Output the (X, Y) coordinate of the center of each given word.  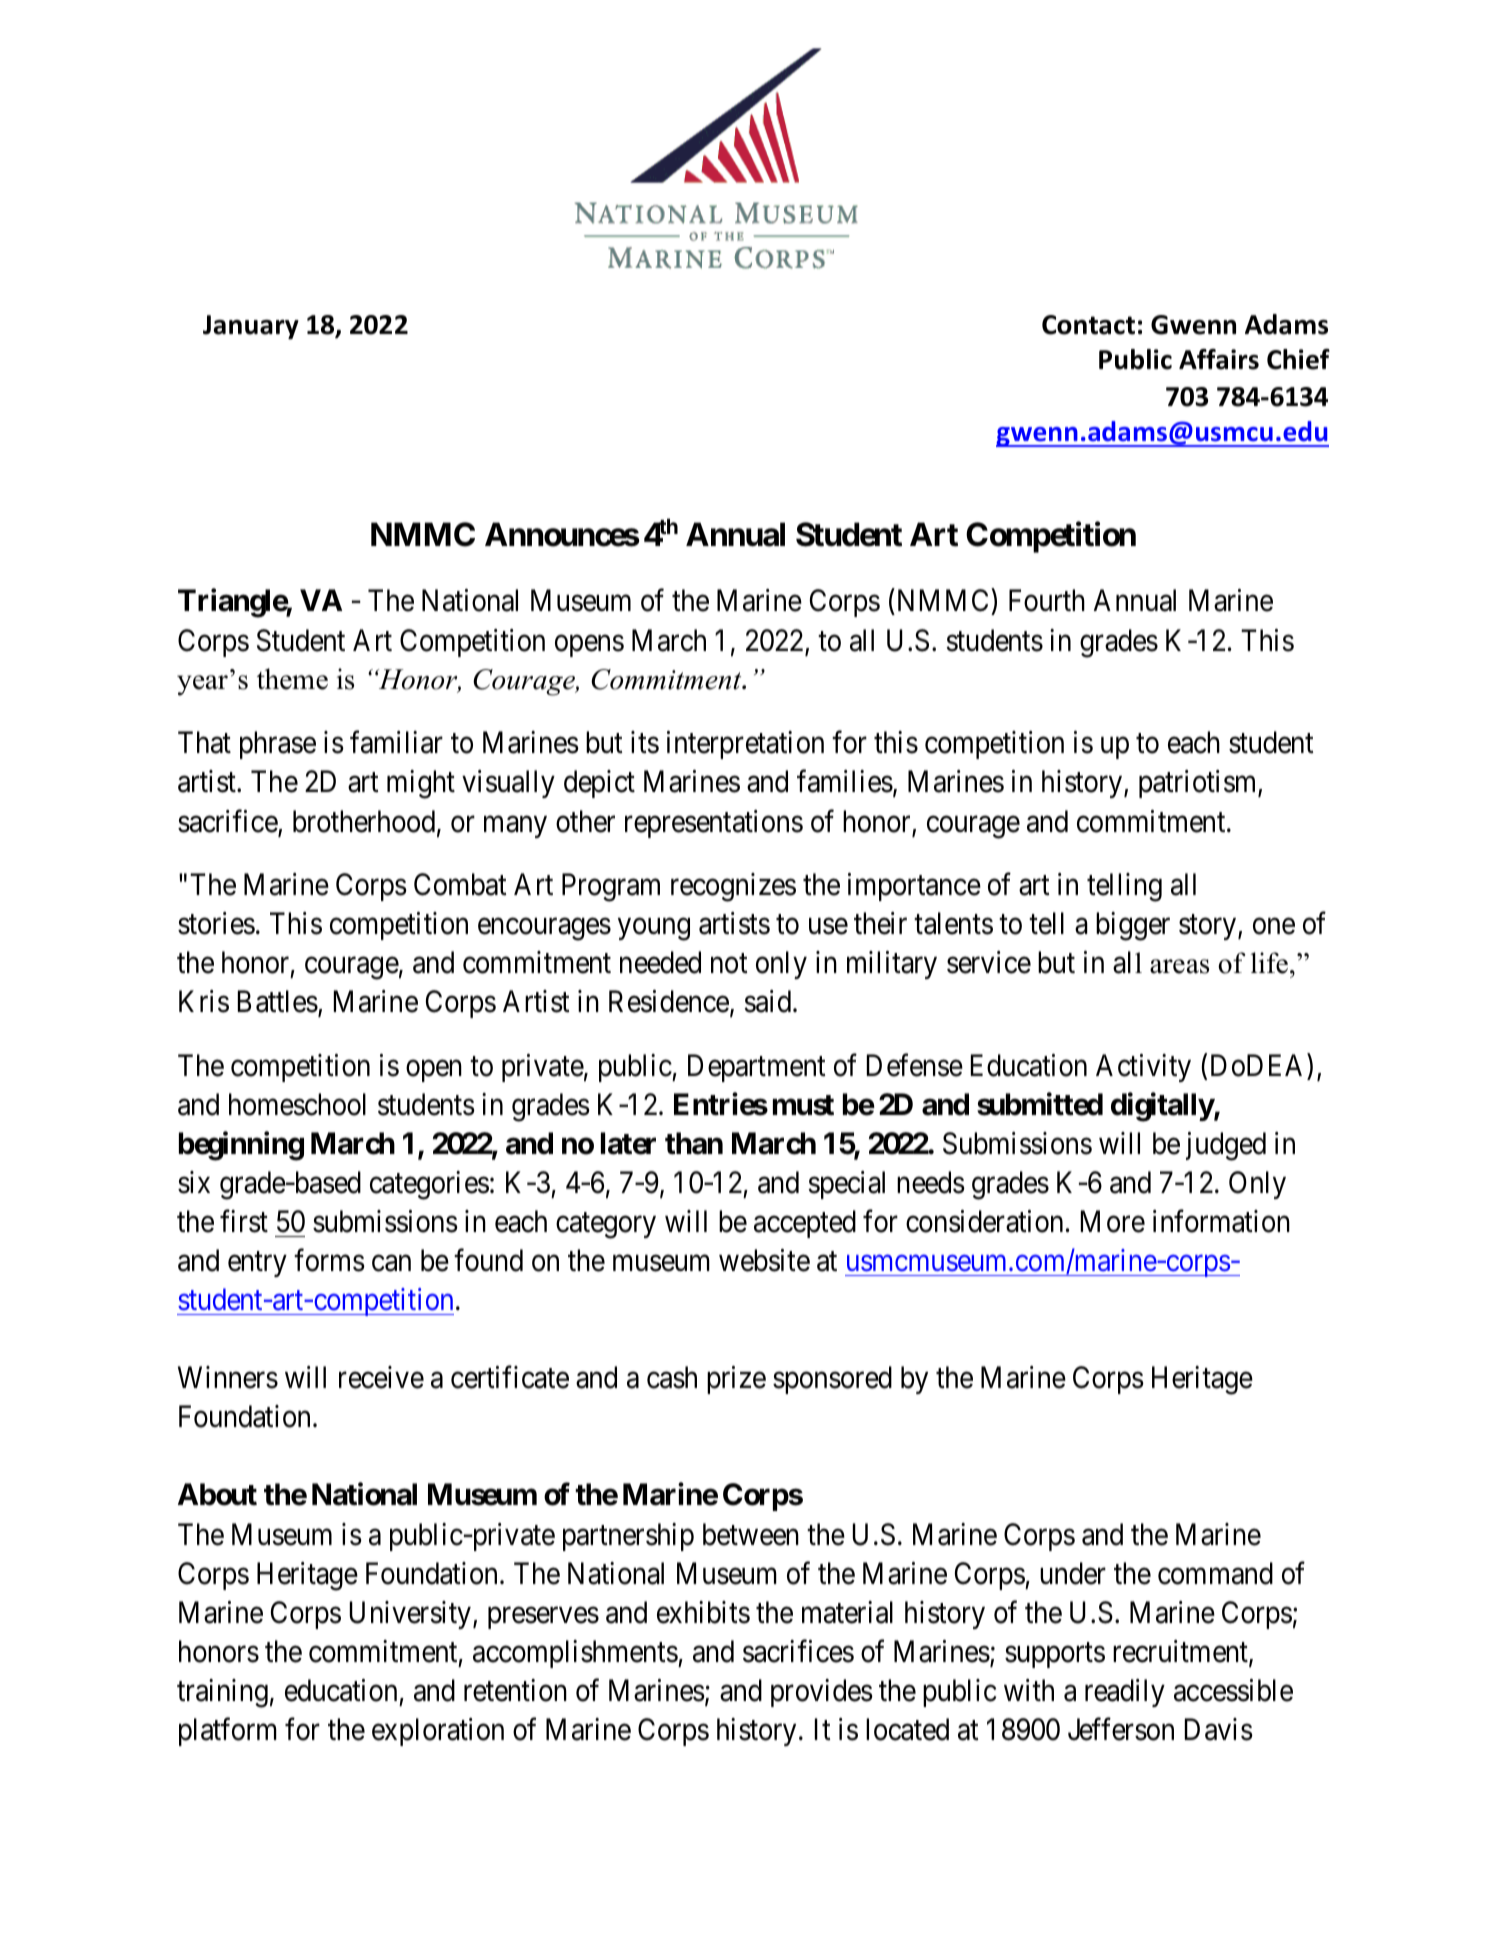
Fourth (1047, 600)
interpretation (745, 745)
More (1113, 1222)
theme (292, 679)
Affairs (1219, 359)
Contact (1088, 325)
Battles (278, 1001)
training (222, 1693)
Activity (1143, 1068)
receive (381, 1377)
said (769, 1001)
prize (736, 1380)
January (251, 327)
